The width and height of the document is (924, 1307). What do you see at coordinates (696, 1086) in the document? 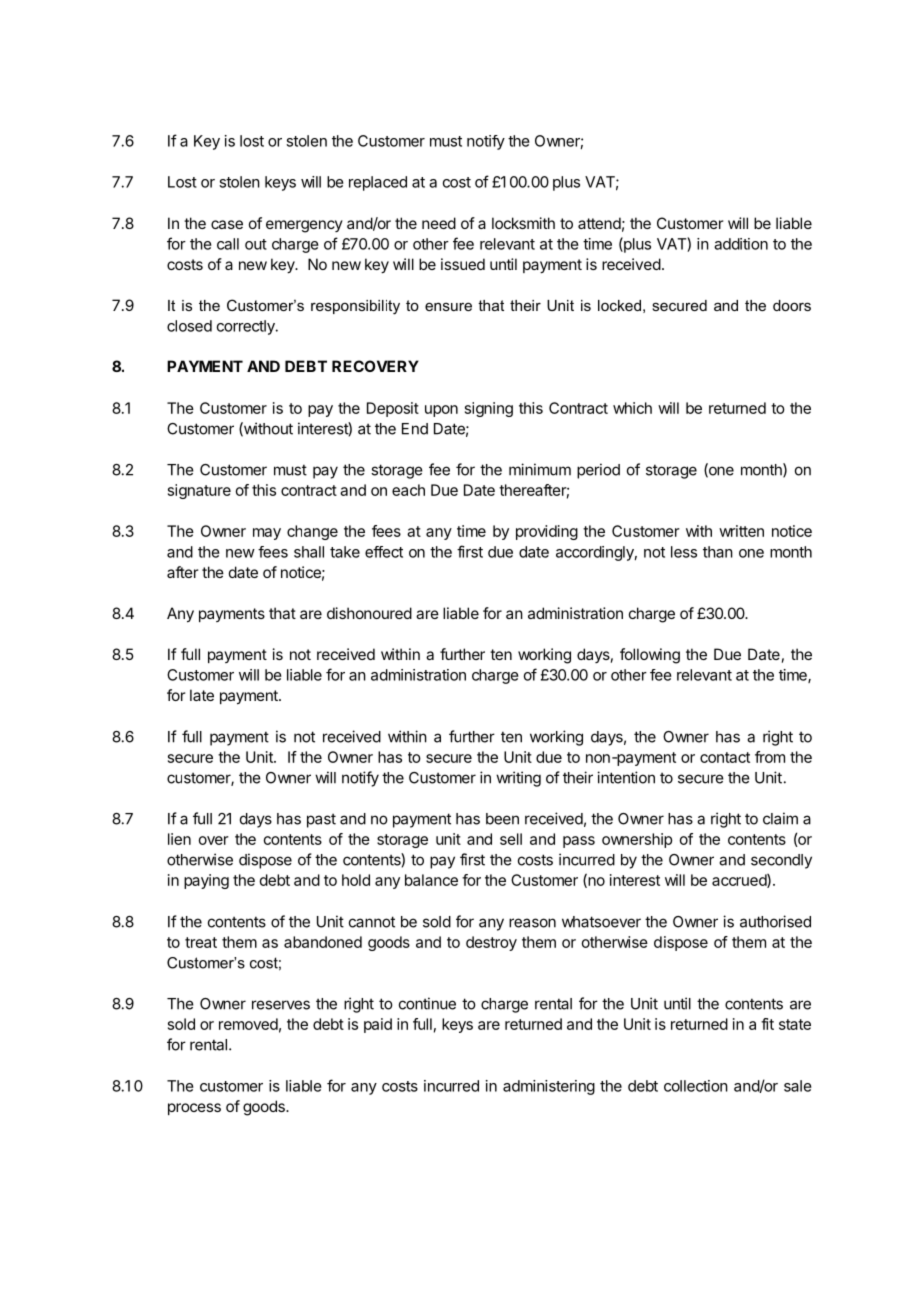
I see `collection` at bounding box center [696, 1086].
